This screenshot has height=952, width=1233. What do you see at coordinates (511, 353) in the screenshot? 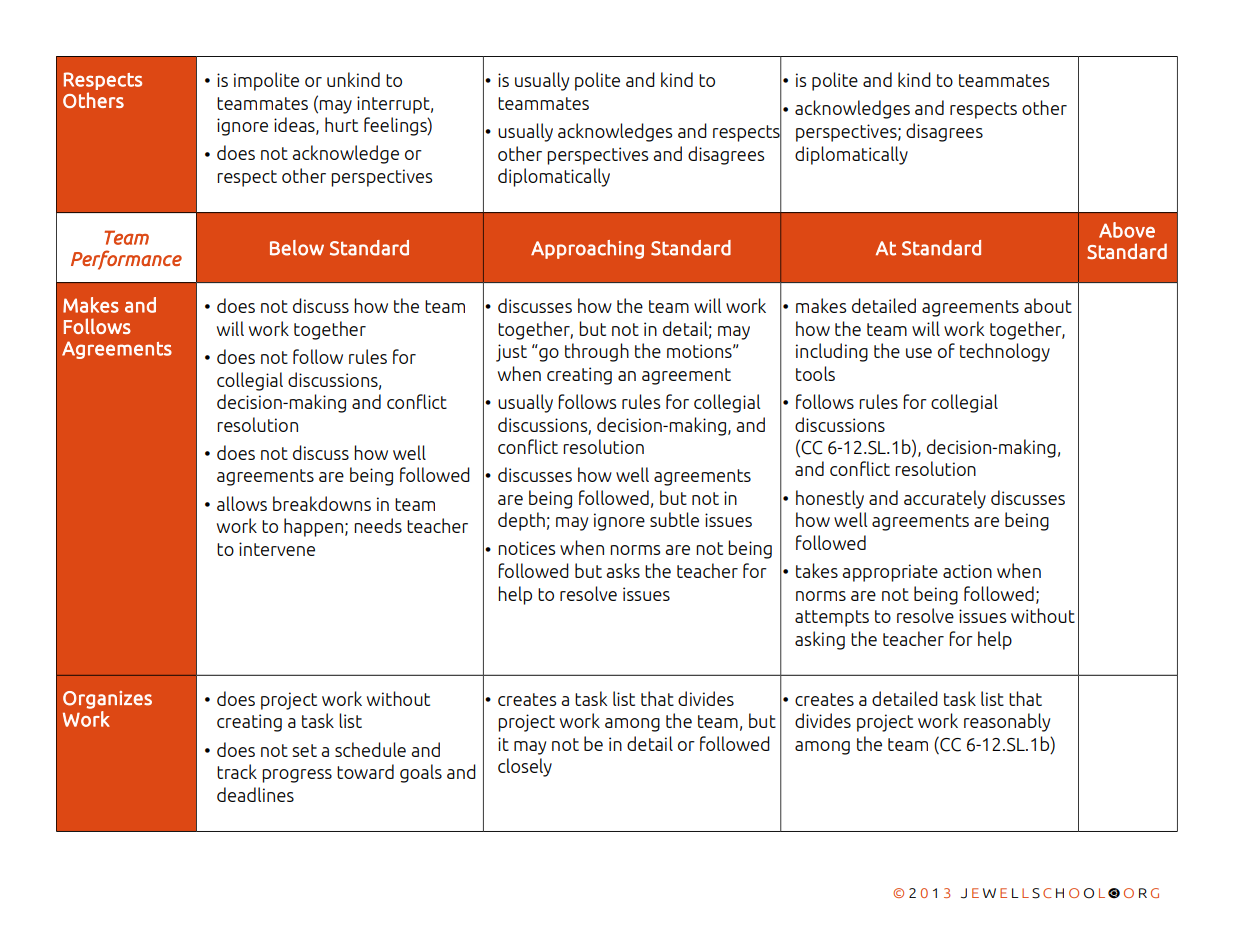
I see `just` at bounding box center [511, 353].
